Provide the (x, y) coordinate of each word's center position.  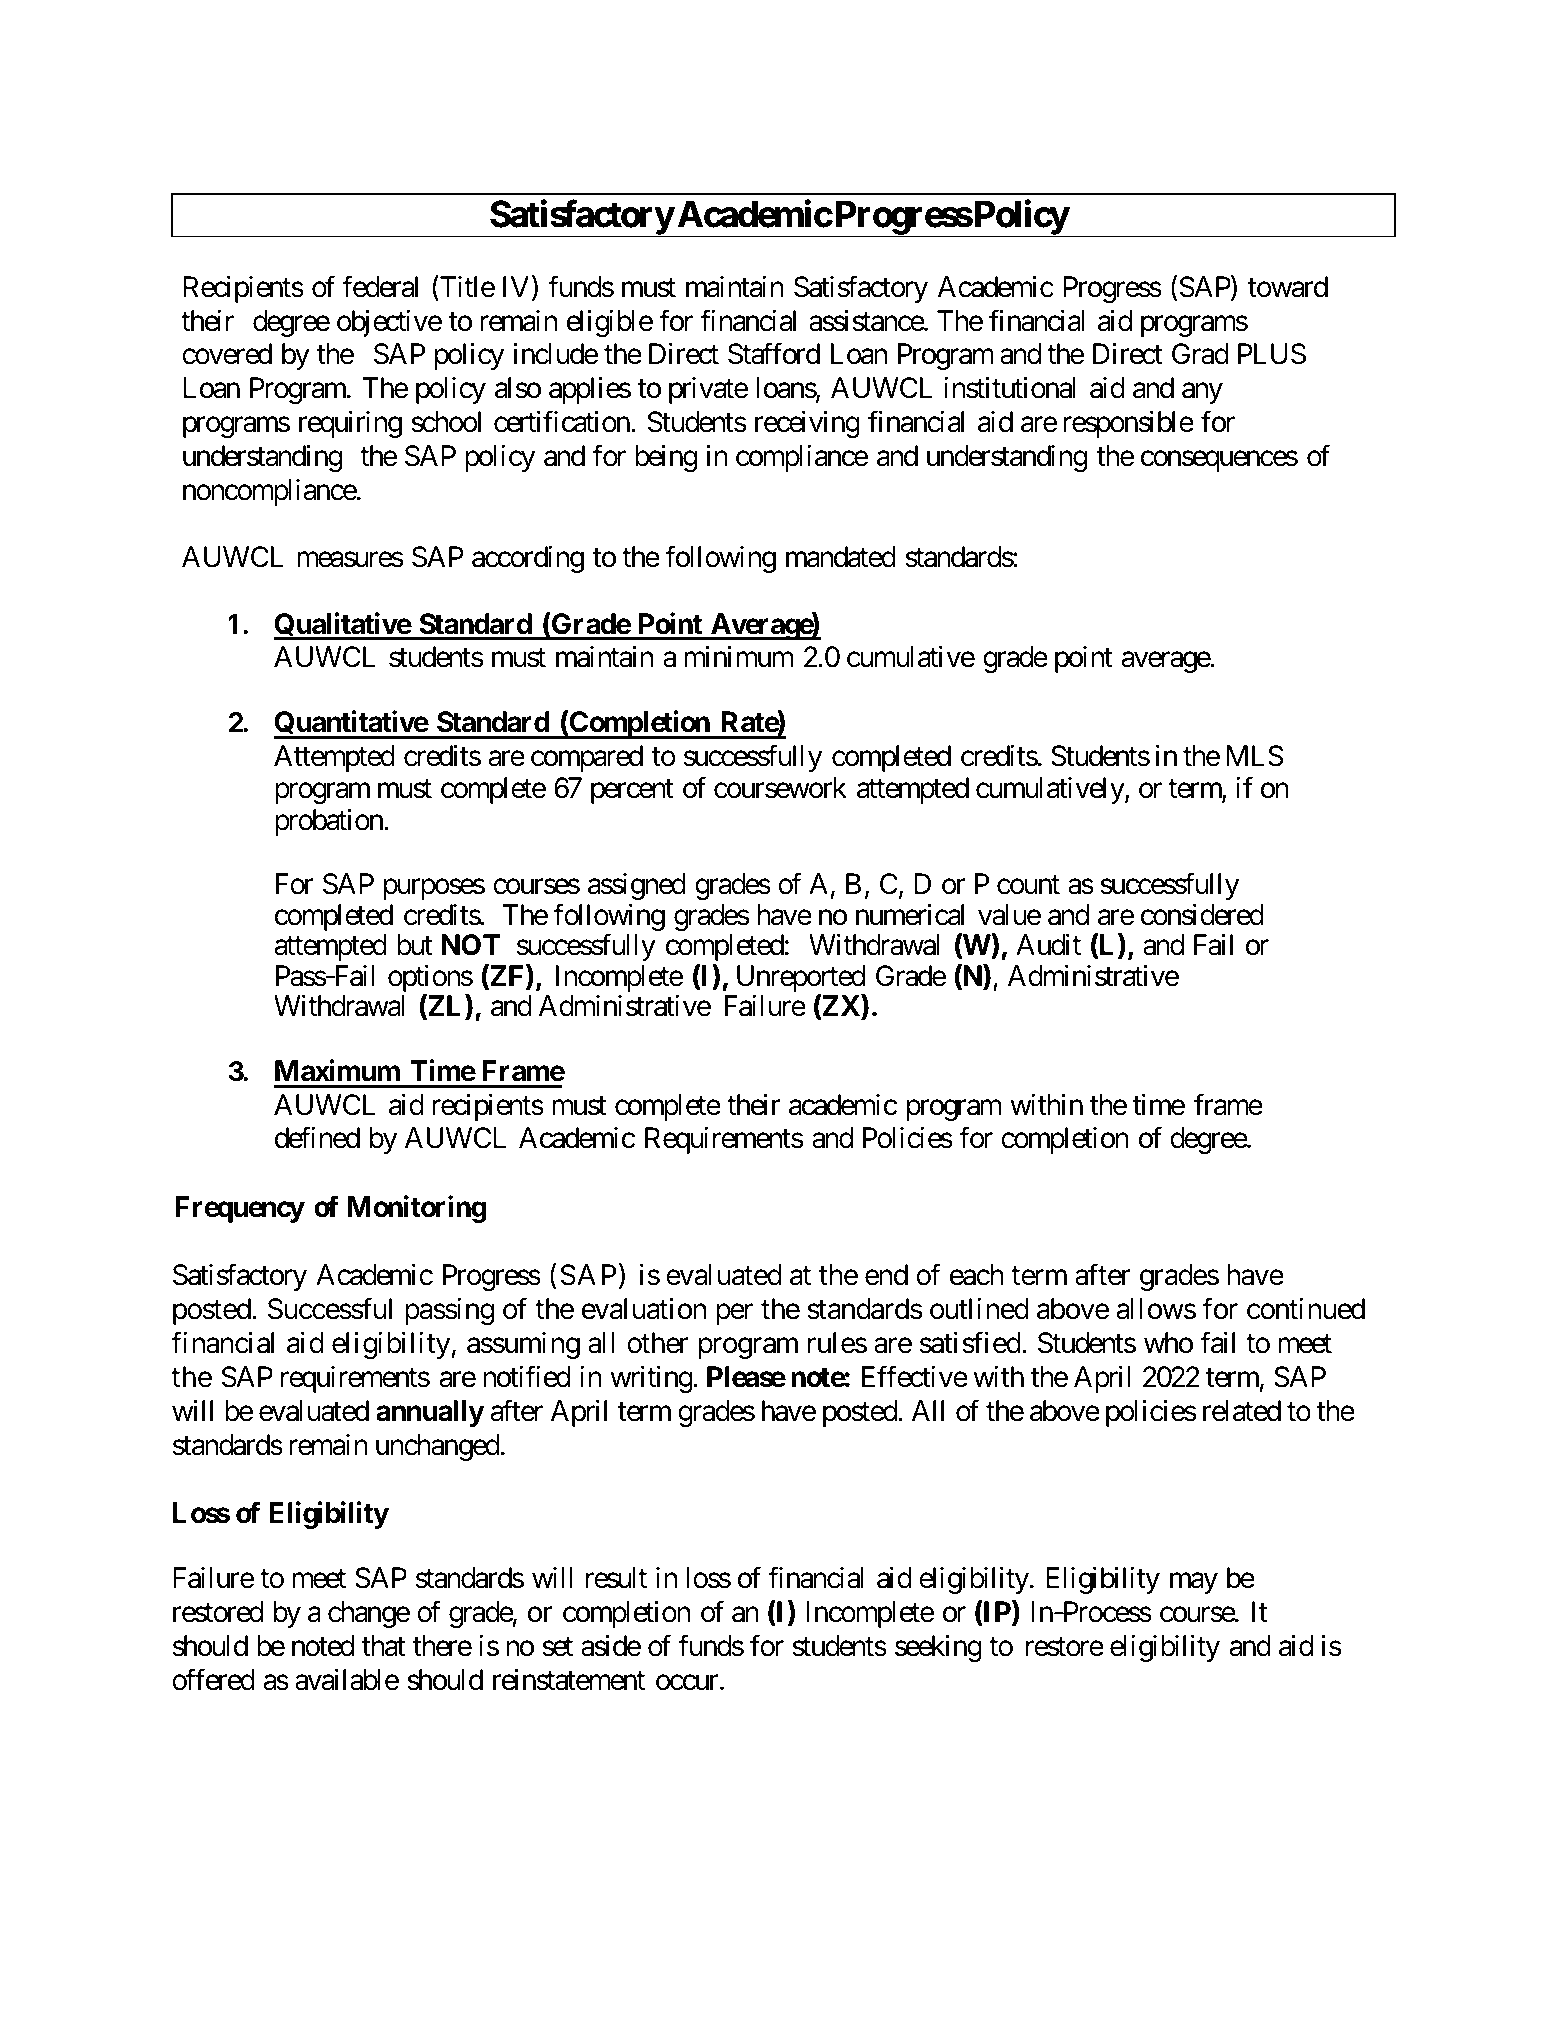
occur (687, 1683)
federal (380, 287)
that (383, 1646)
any (1202, 393)
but (415, 945)
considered (1202, 915)
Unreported (801, 980)
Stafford (774, 354)
